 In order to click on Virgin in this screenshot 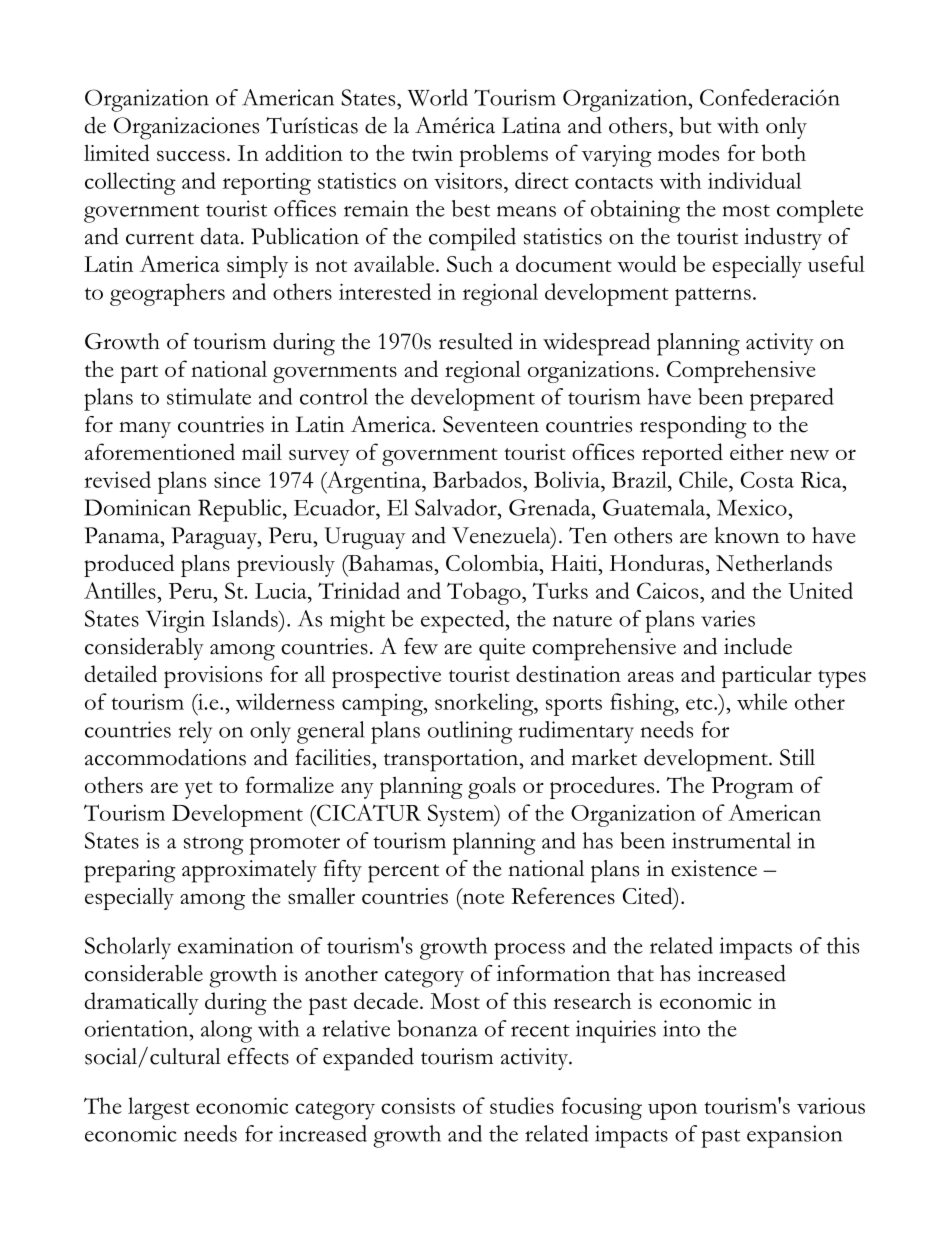, I will do `click(175, 621)`.
